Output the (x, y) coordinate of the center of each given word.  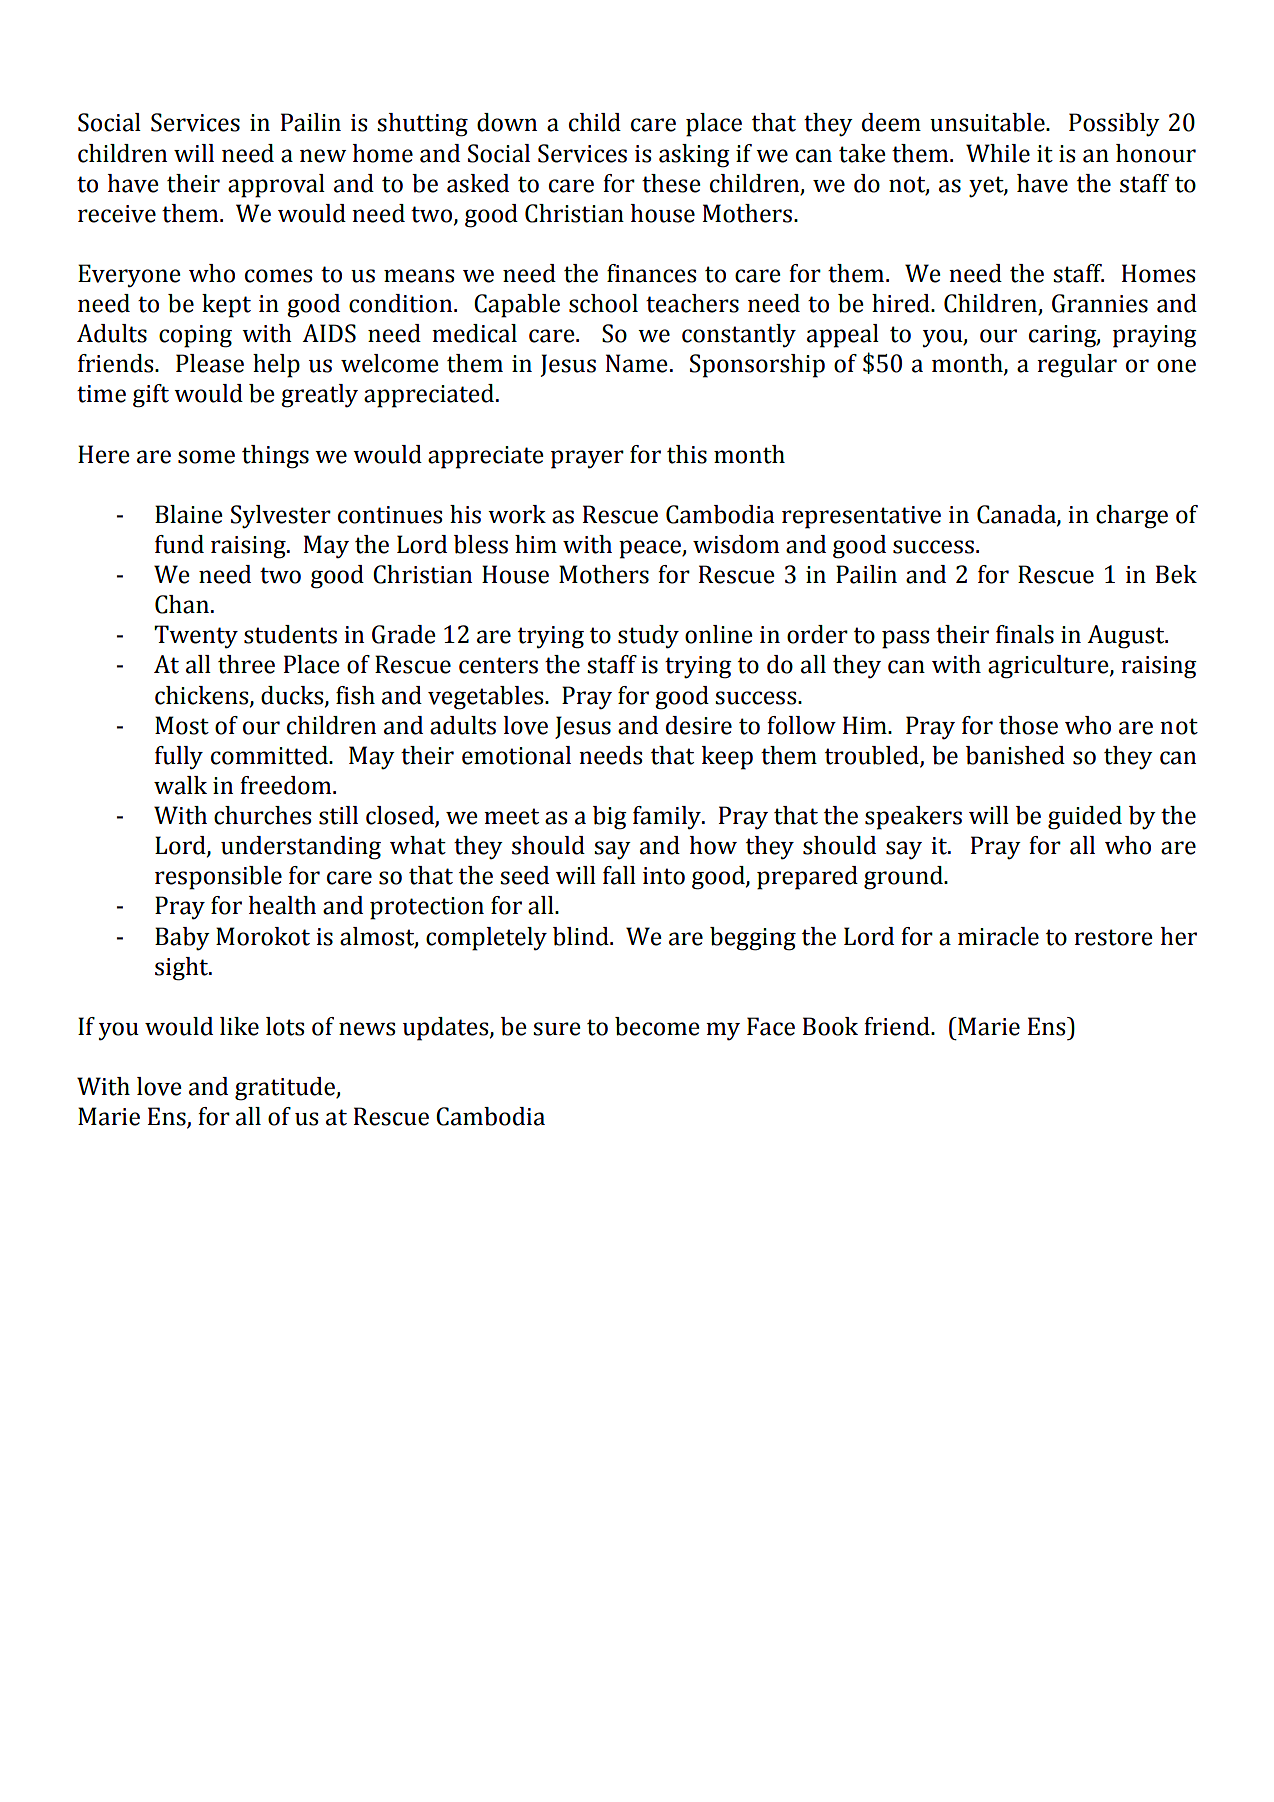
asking (694, 156)
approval (276, 186)
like (239, 1026)
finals (1025, 634)
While (998, 153)
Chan (182, 604)
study (648, 637)
